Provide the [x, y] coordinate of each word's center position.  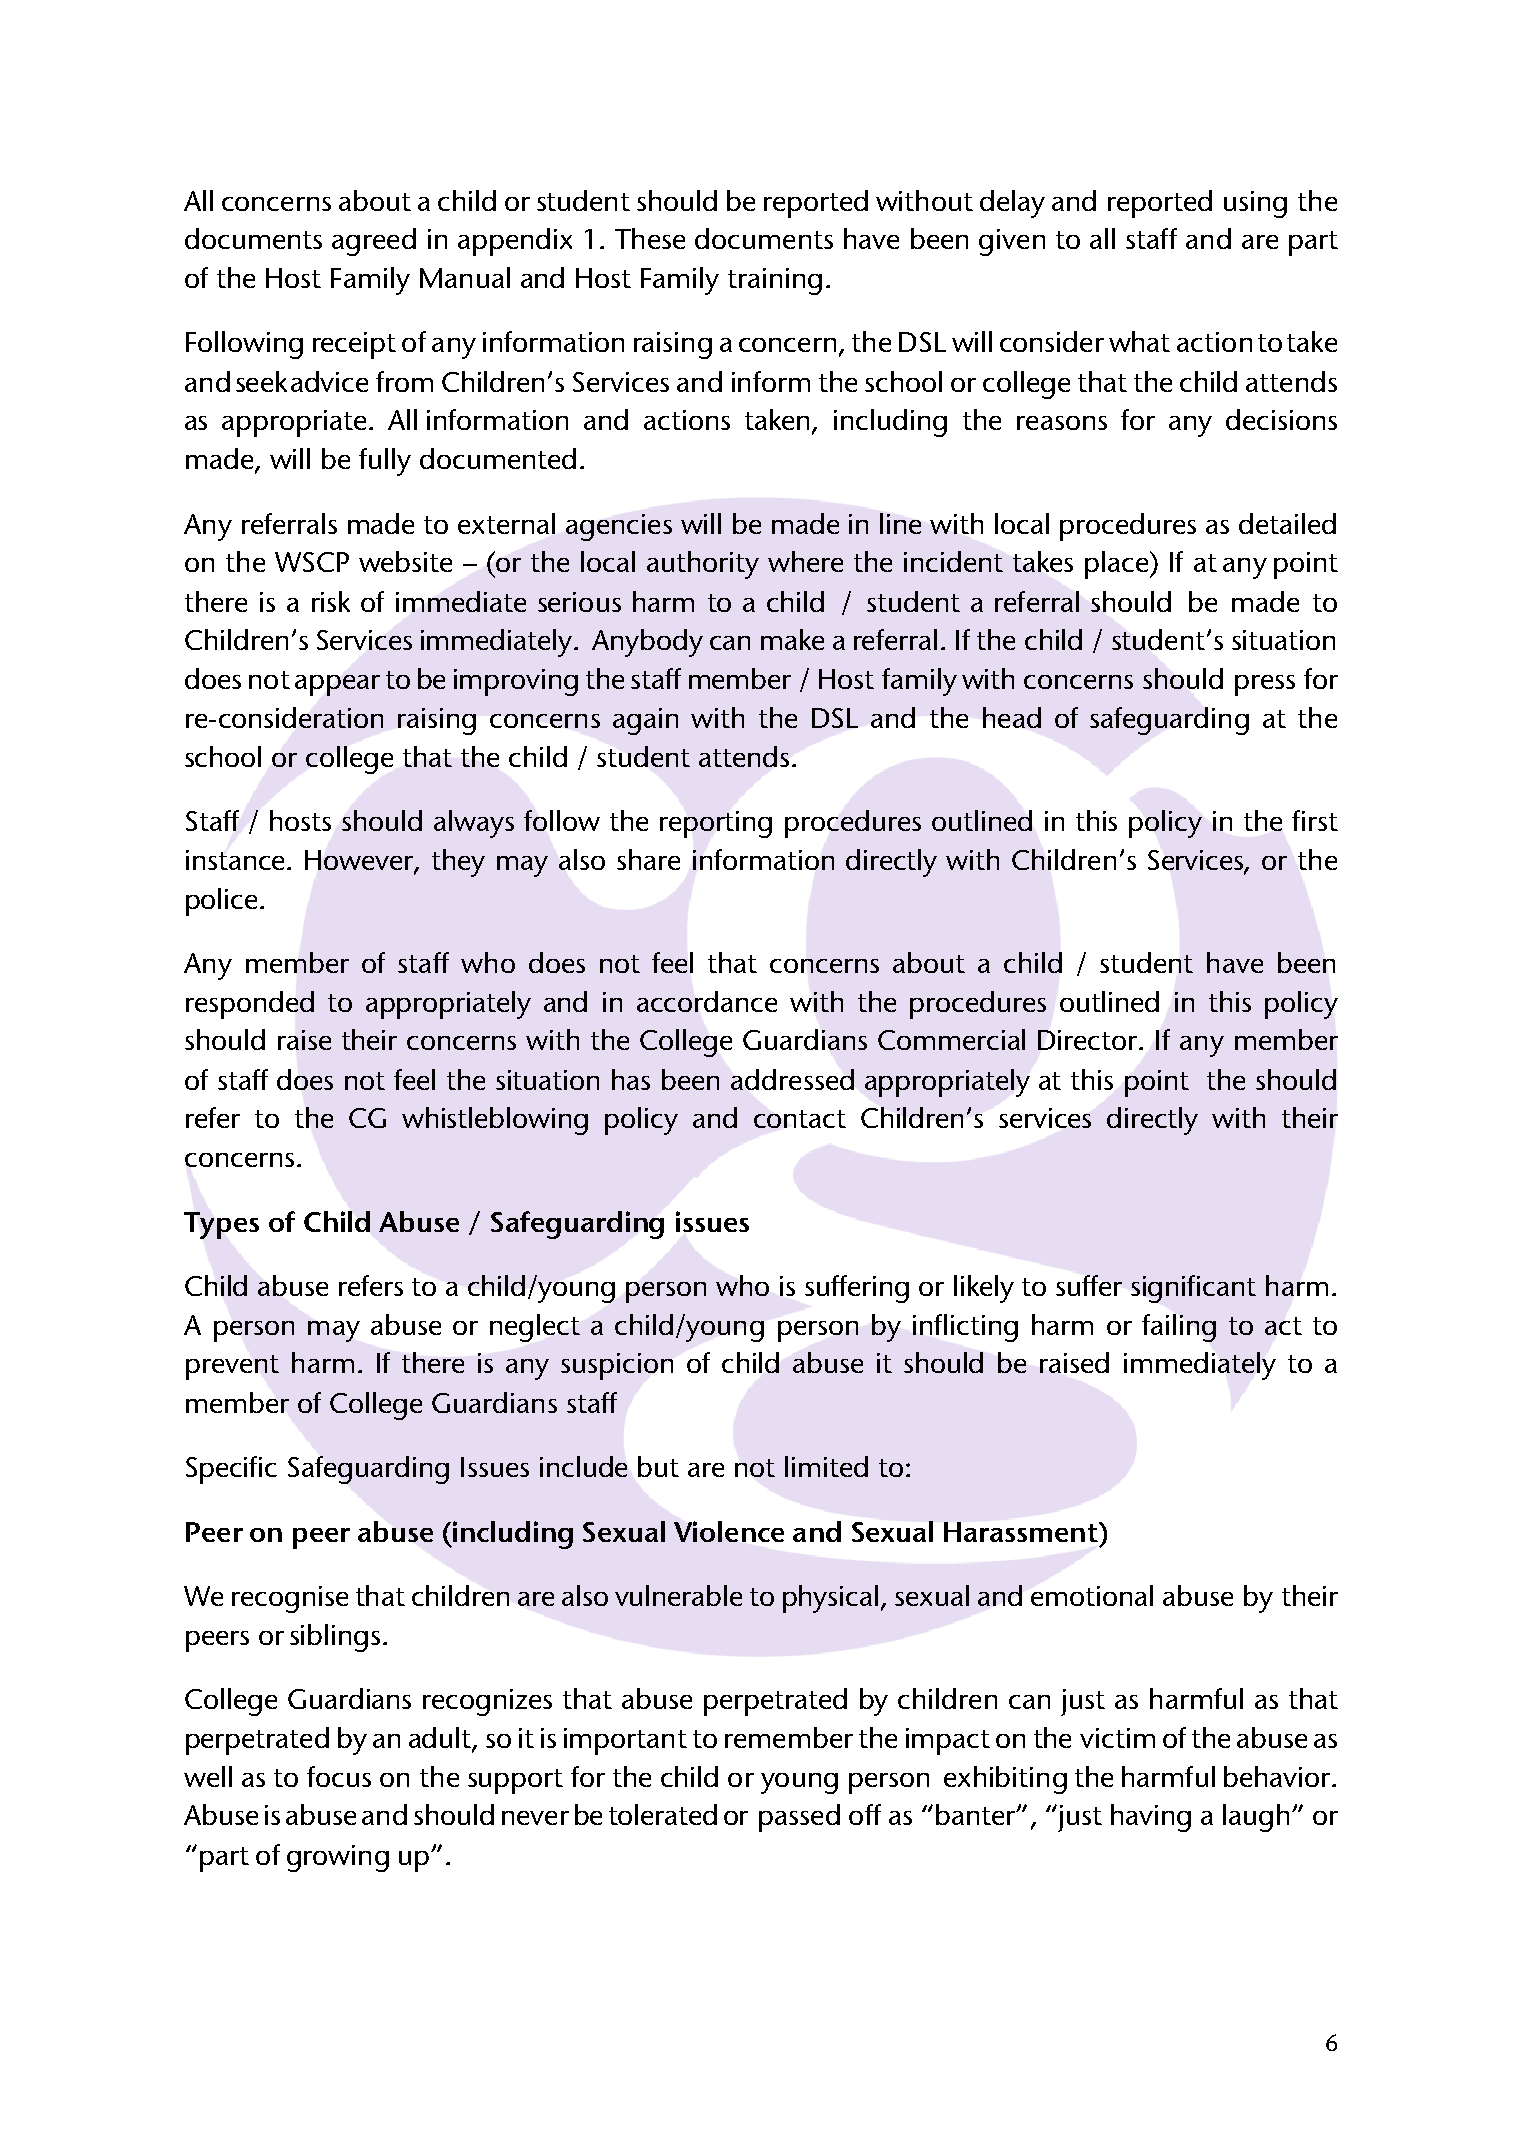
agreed [374, 242]
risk [331, 601]
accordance [707, 1001]
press [1265, 685]
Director [1089, 1040]
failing [1179, 1328]
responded [250, 1005]
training [775, 281]
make [792, 639]
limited [826, 1466]
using [1255, 204]
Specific [231, 1470]
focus [339, 1776]
